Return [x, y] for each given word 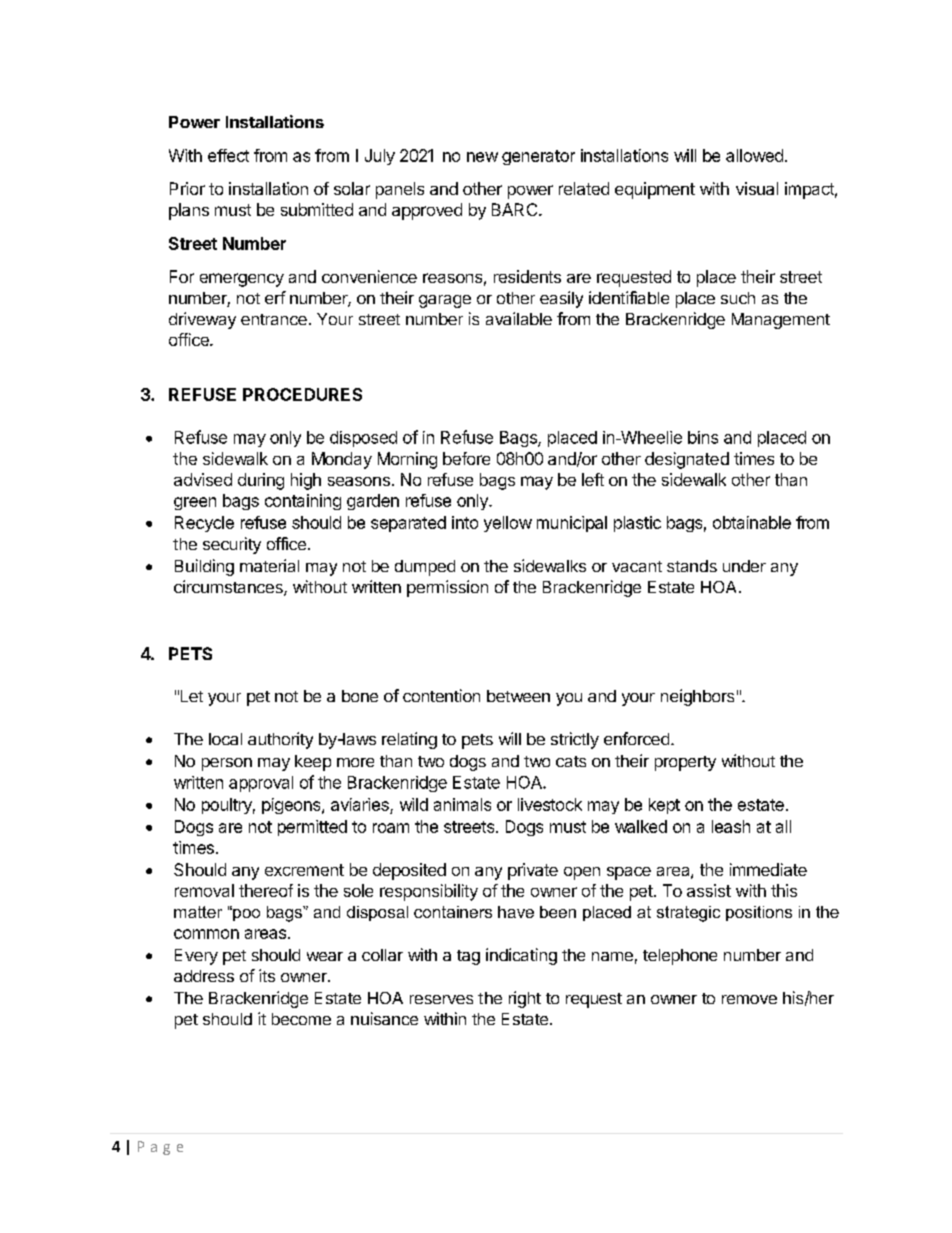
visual [757, 188]
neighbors [697, 697]
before [466, 458]
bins [703, 437]
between [518, 696]
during [261, 481]
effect [228, 155]
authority [280, 740]
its [267, 975]
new [482, 157]
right [525, 999]
